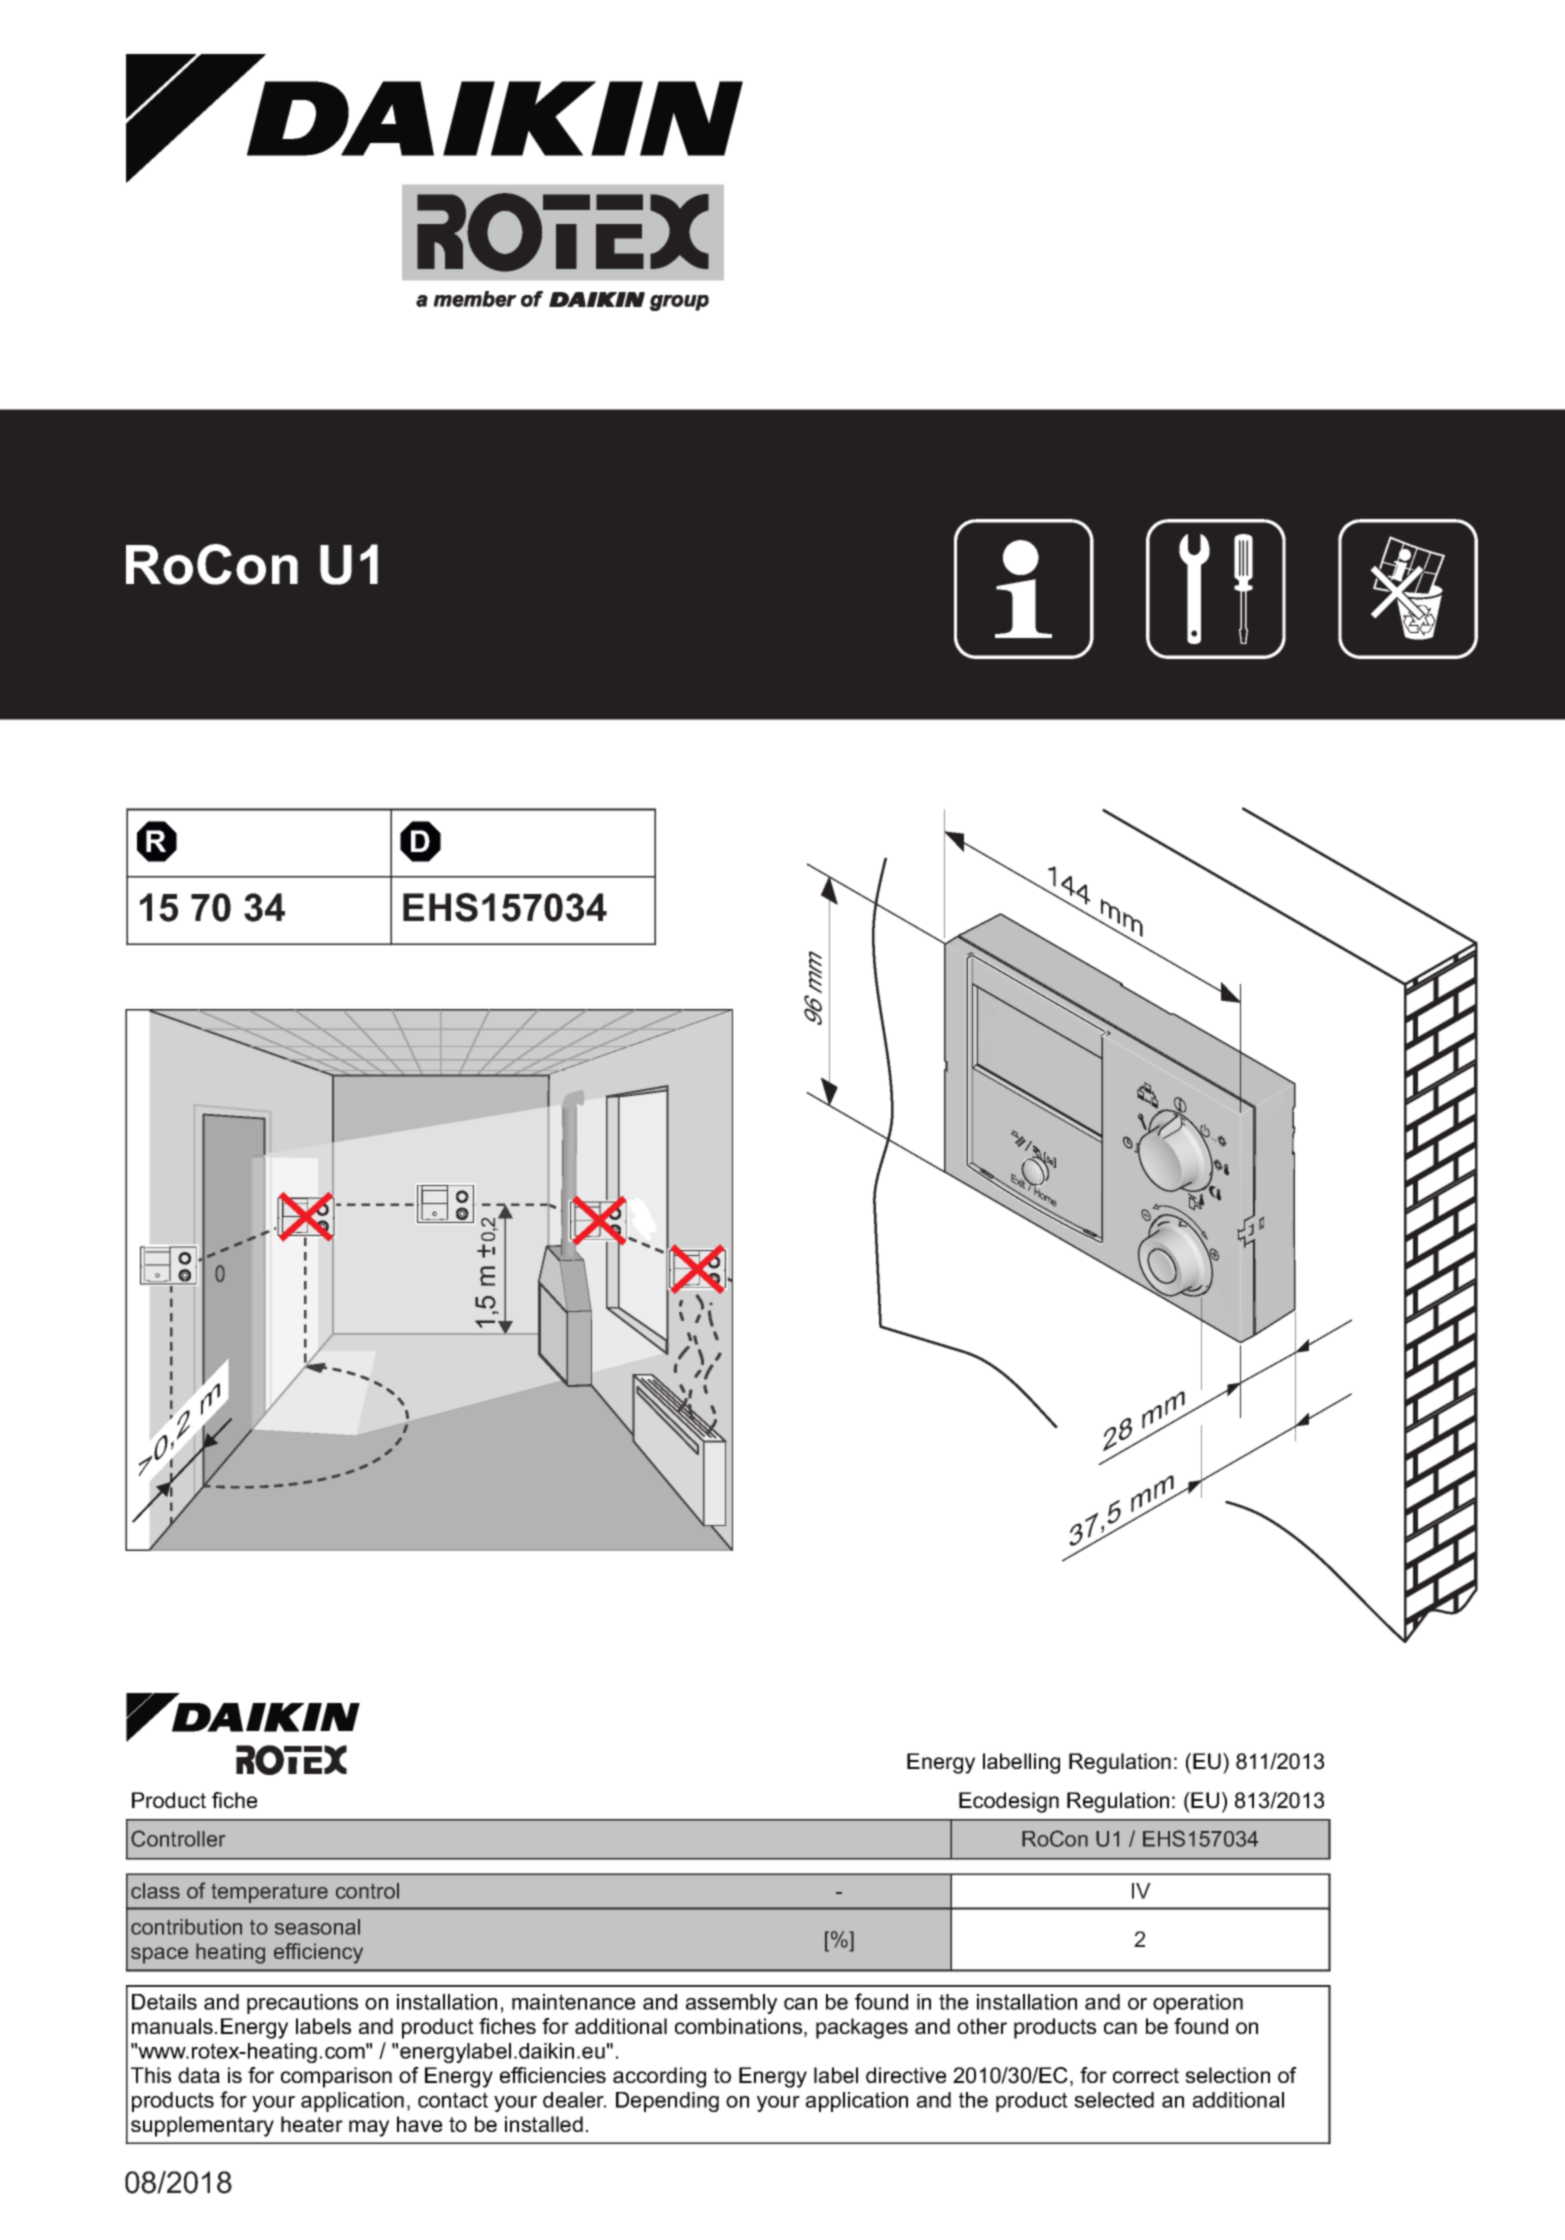 This document has width=1565, height=2240. What do you see at coordinates (1198, 2004) in the document?
I see `operation` at bounding box center [1198, 2004].
